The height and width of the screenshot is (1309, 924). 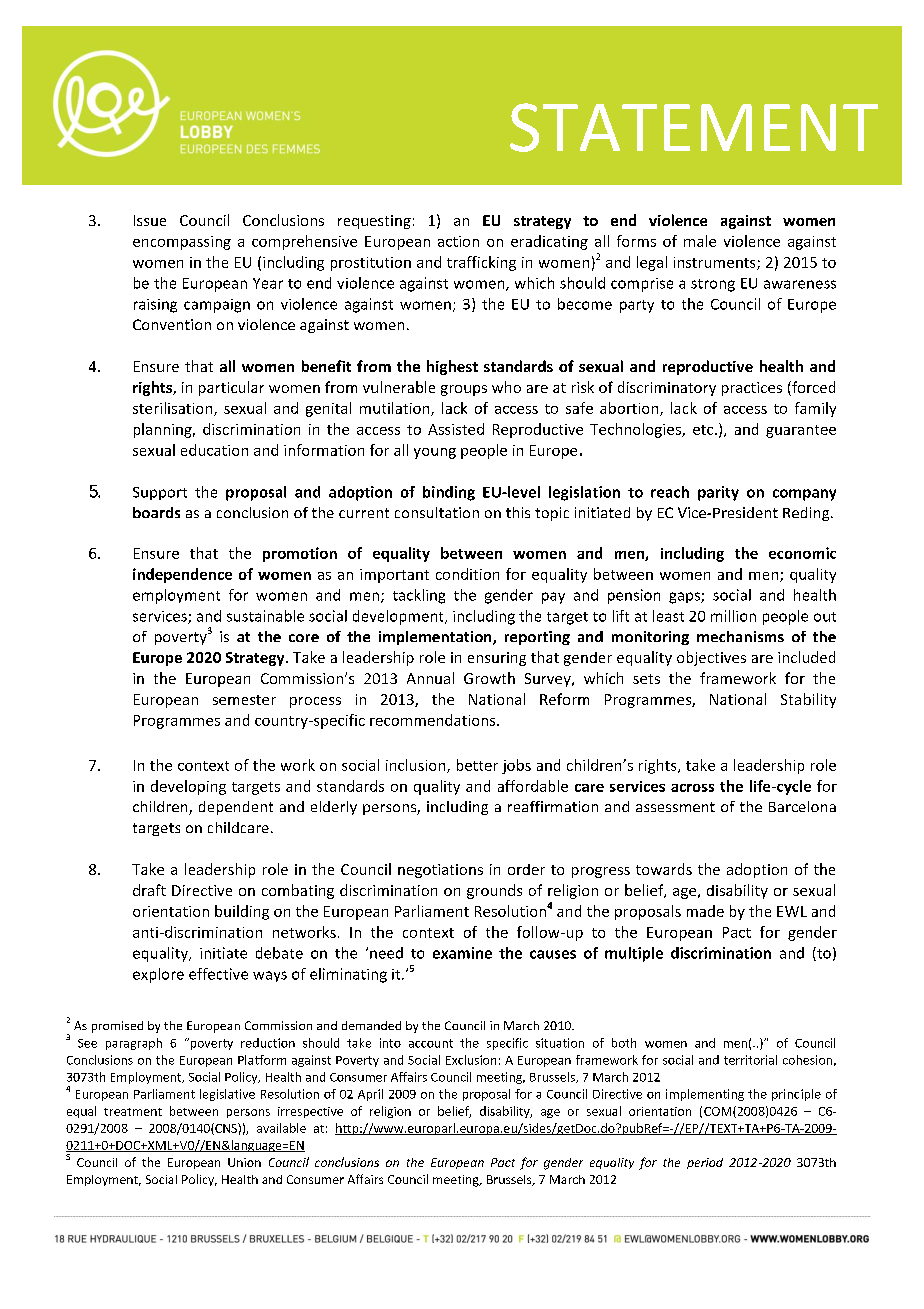 I want to click on sustainable, so click(x=265, y=616).
